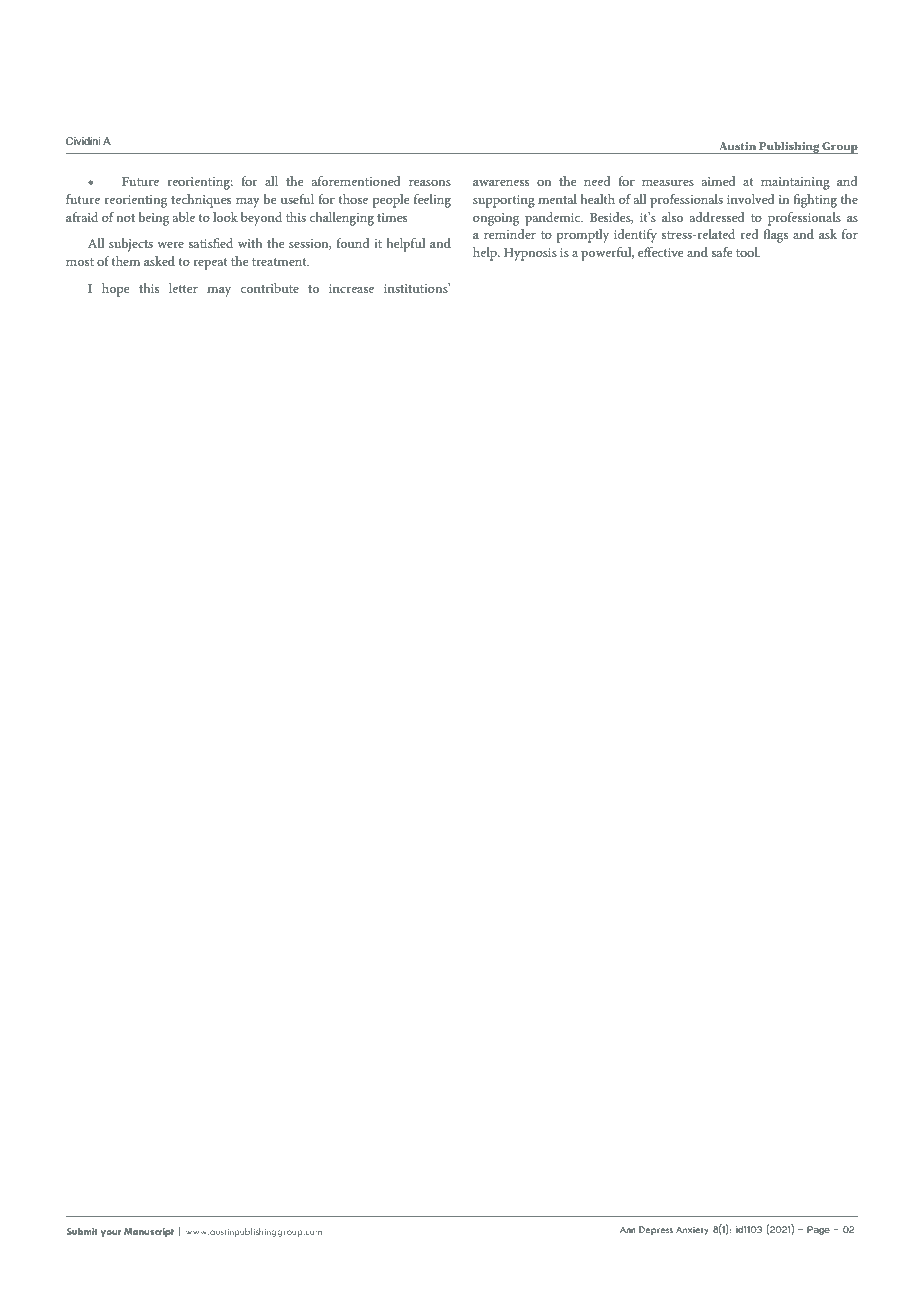 Image resolution: width=924 pixels, height=1308 pixels. I want to click on increase, so click(351, 288).
